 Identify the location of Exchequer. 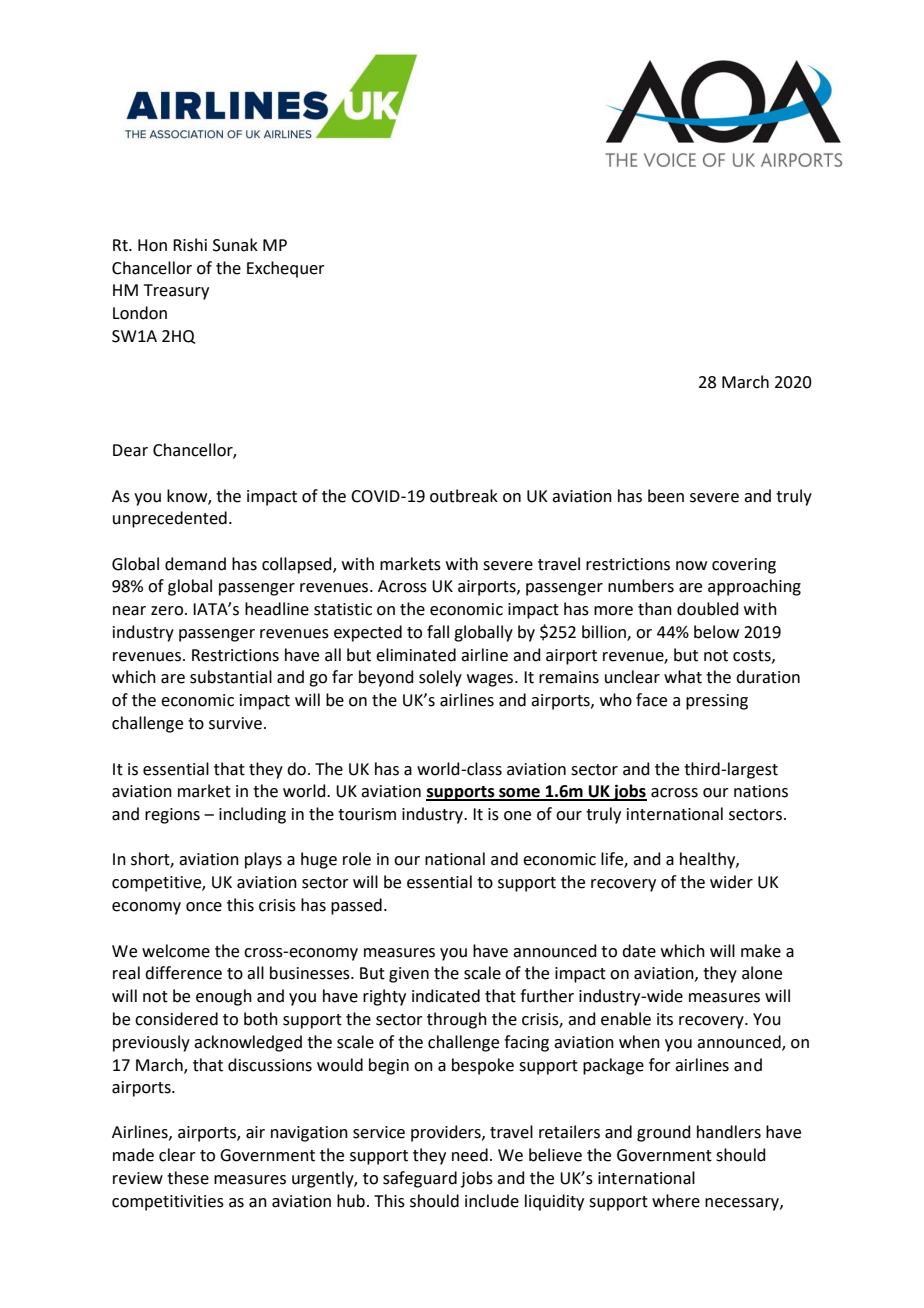
(286, 269).
